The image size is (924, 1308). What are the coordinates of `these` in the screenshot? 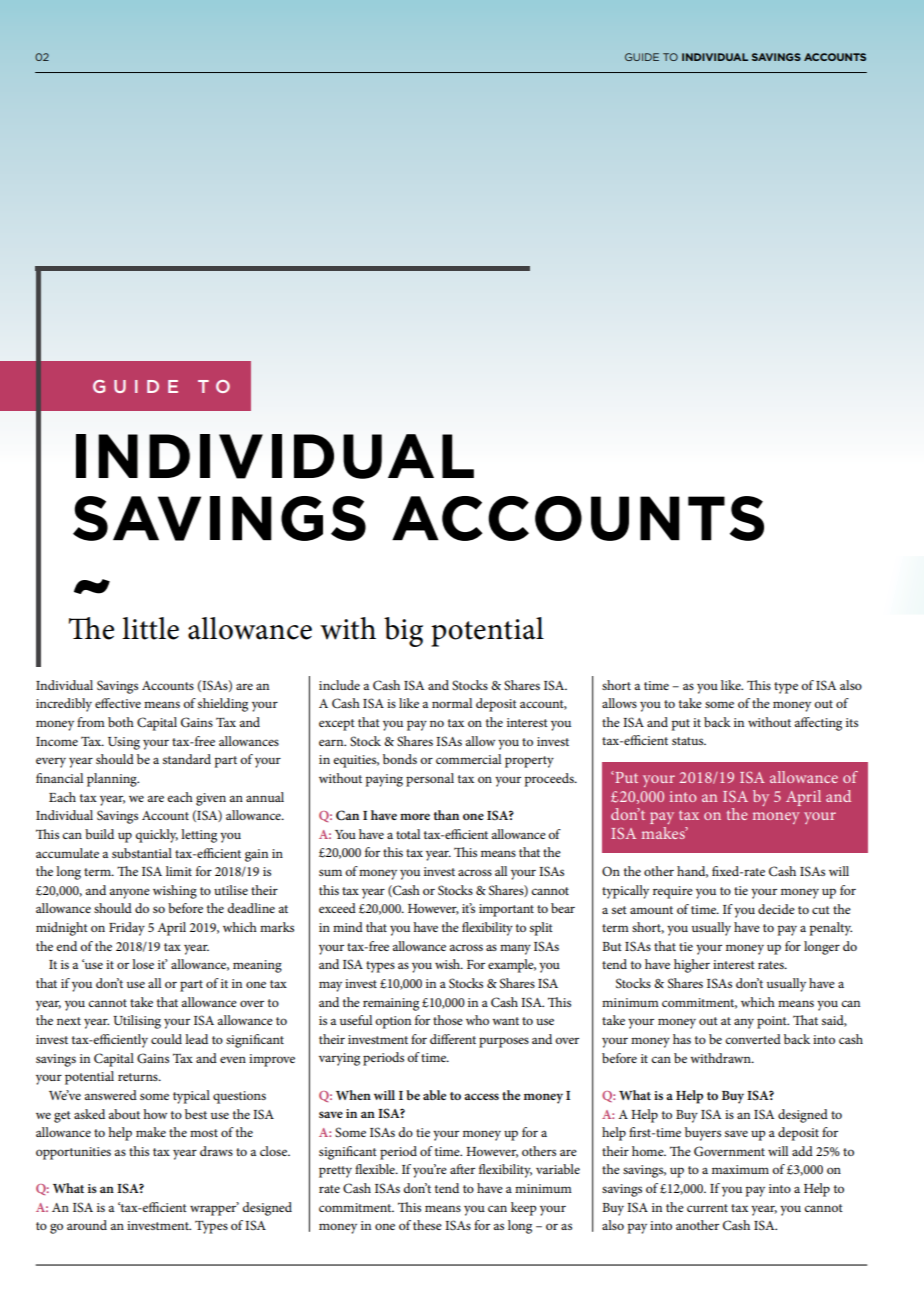 It's located at (427, 1225).
